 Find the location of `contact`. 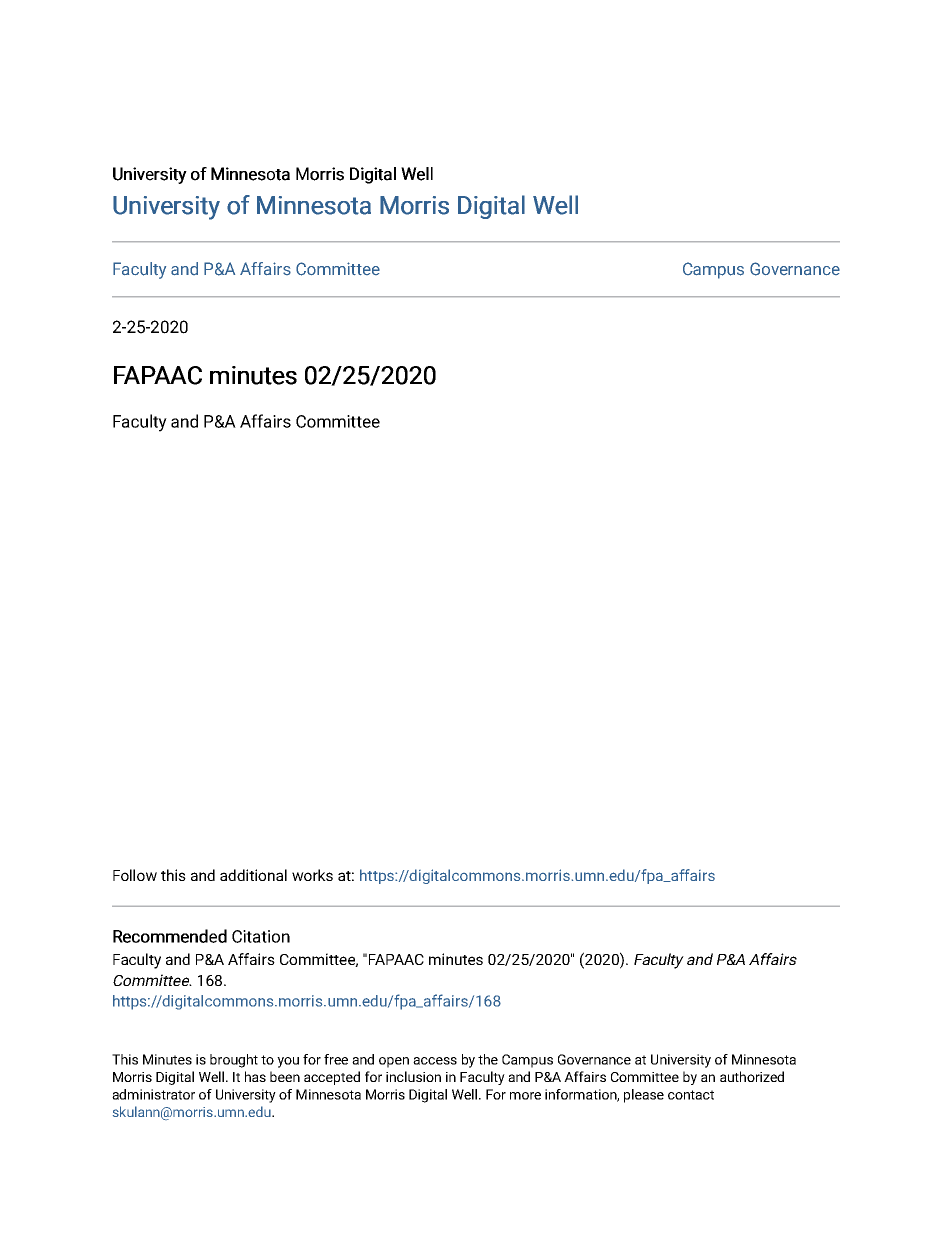

contact is located at coordinates (691, 1095).
